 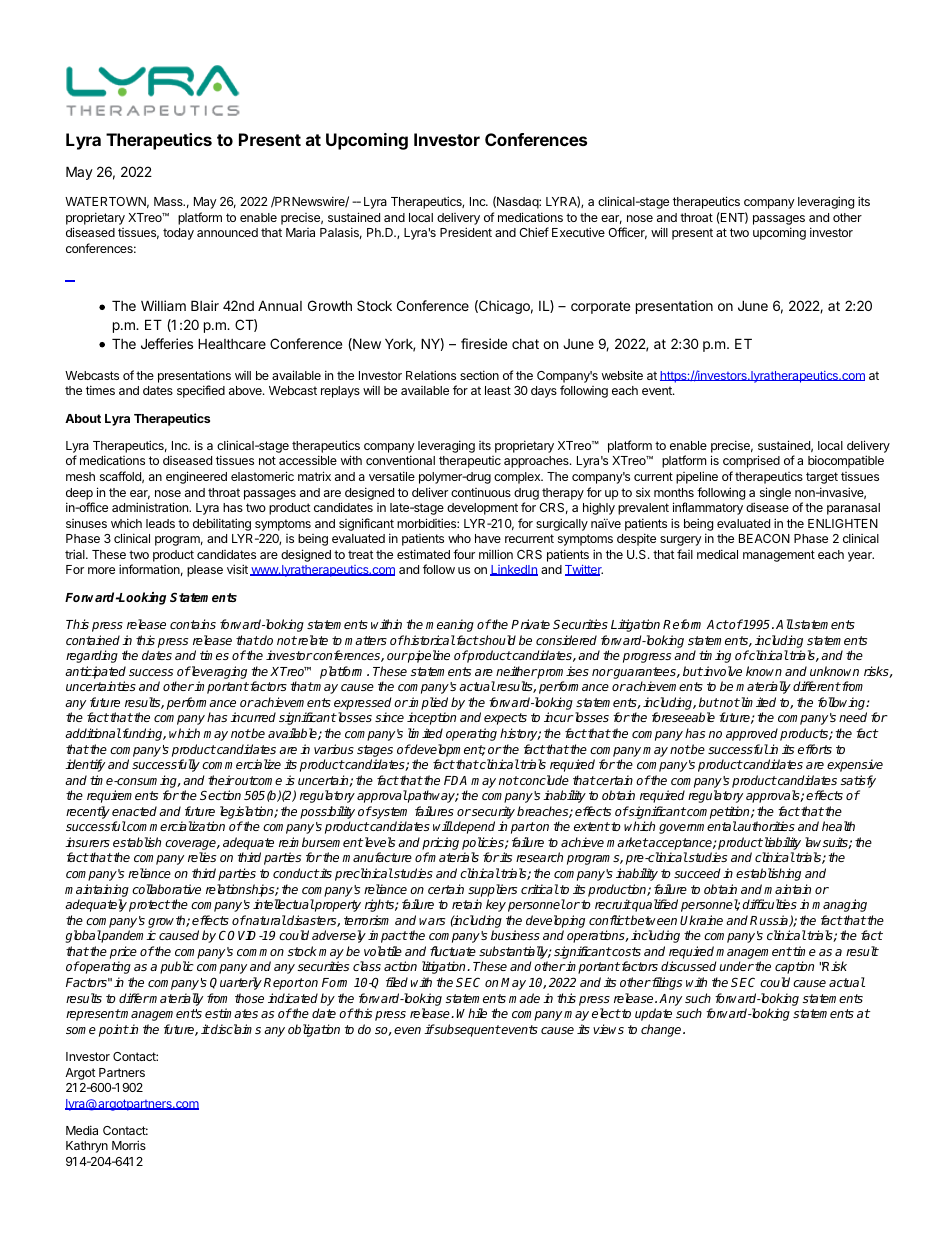 What do you see at coordinates (178, 234) in the screenshot?
I see `today` at bounding box center [178, 234].
